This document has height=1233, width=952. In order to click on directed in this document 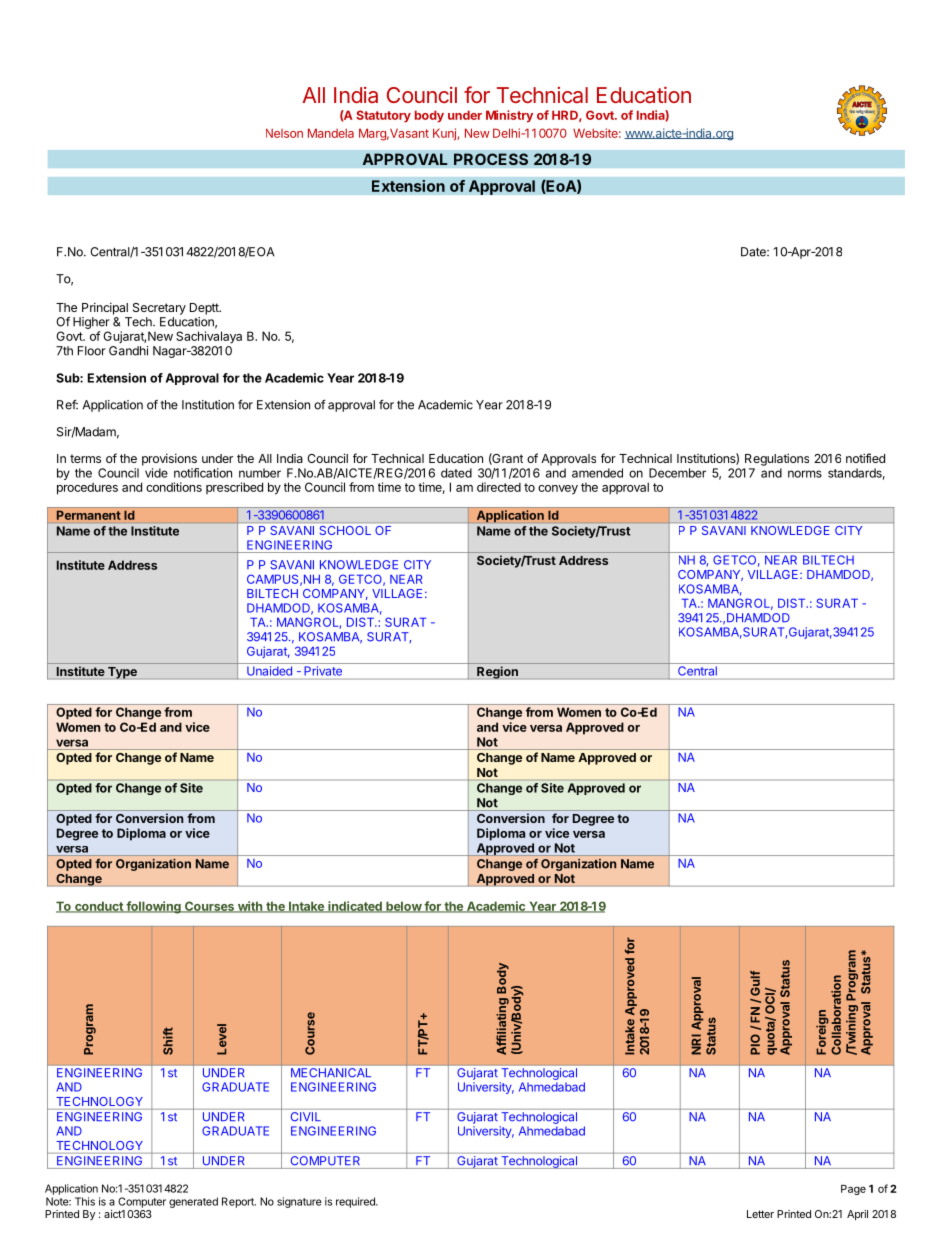, I will do `click(499, 487)`.
